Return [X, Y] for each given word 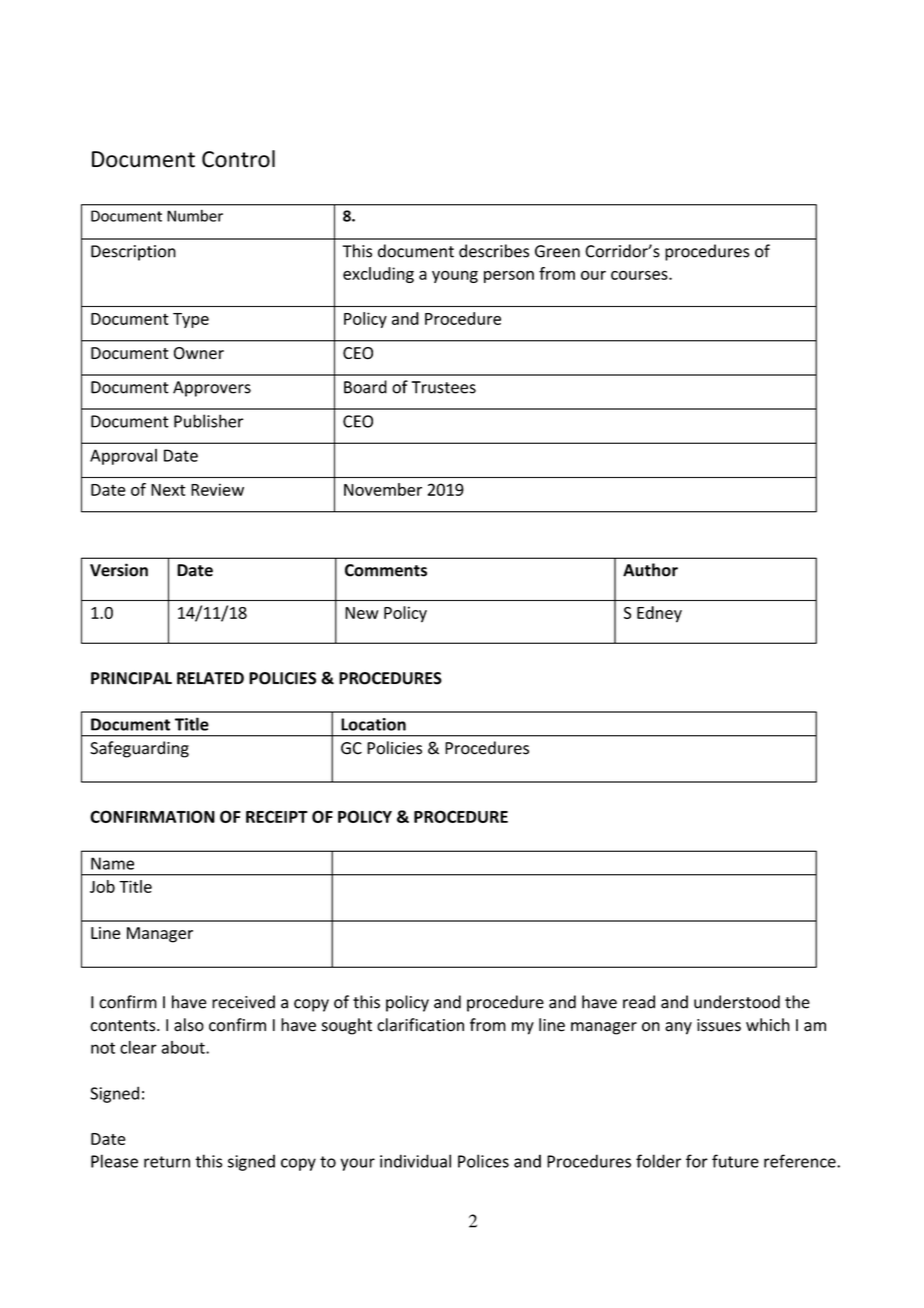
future [735, 1161]
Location [373, 724]
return [167, 1162]
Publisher [209, 421]
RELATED [210, 678]
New [362, 613]
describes [494, 251]
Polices [483, 1161]
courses [640, 275]
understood [737, 1002]
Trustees [444, 387]
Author [650, 570]
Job [102, 886]
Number [195, 215]
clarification [420, 1025]
